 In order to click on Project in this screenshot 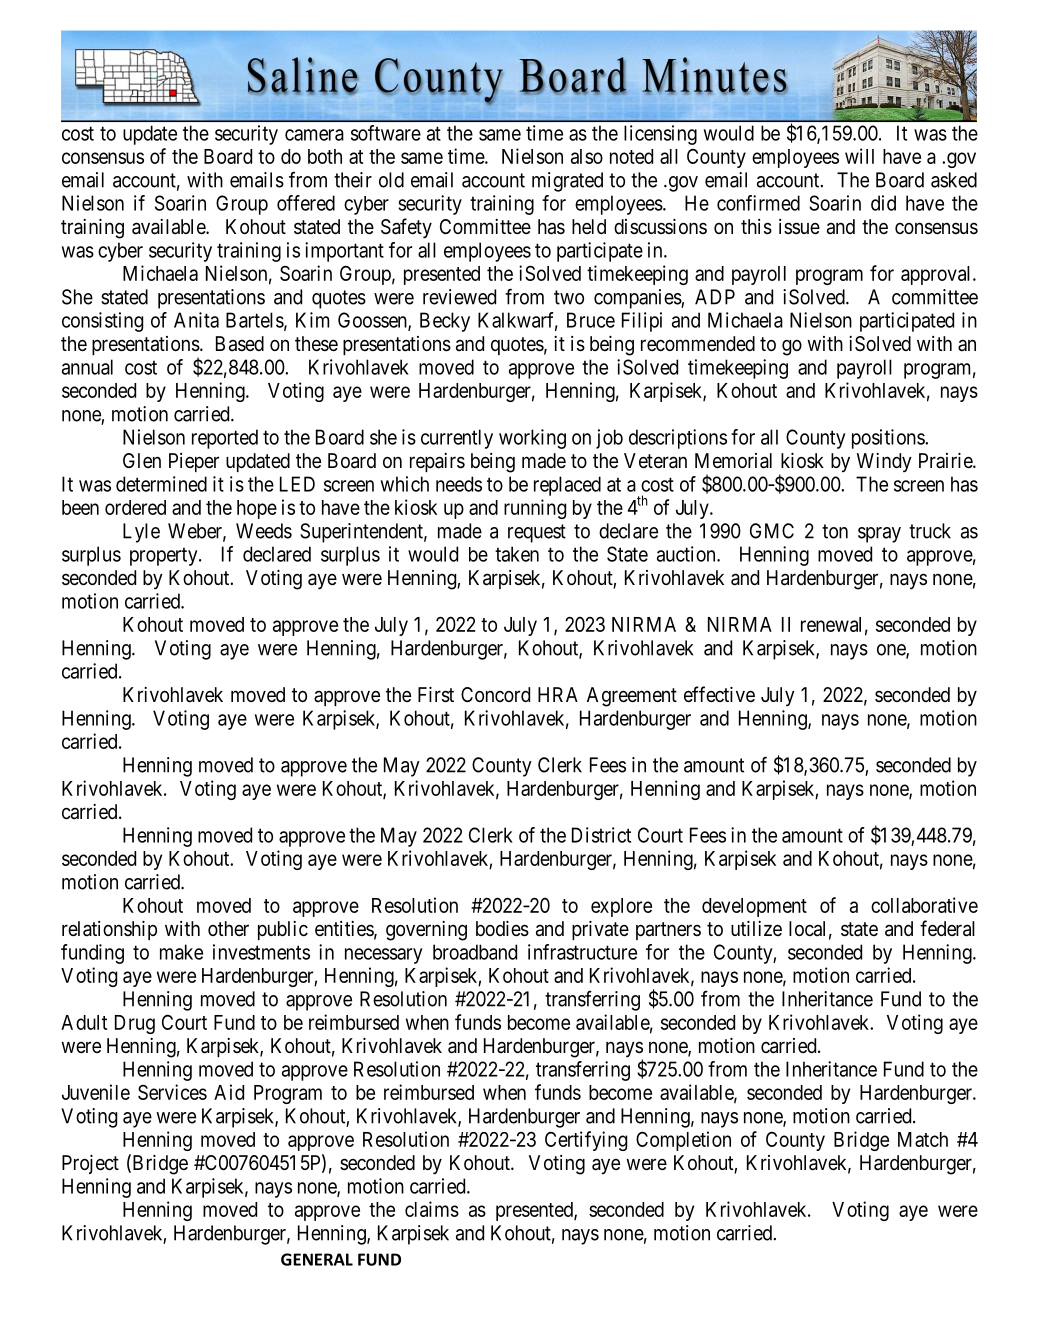, I will do `click(90, 1164)`.
